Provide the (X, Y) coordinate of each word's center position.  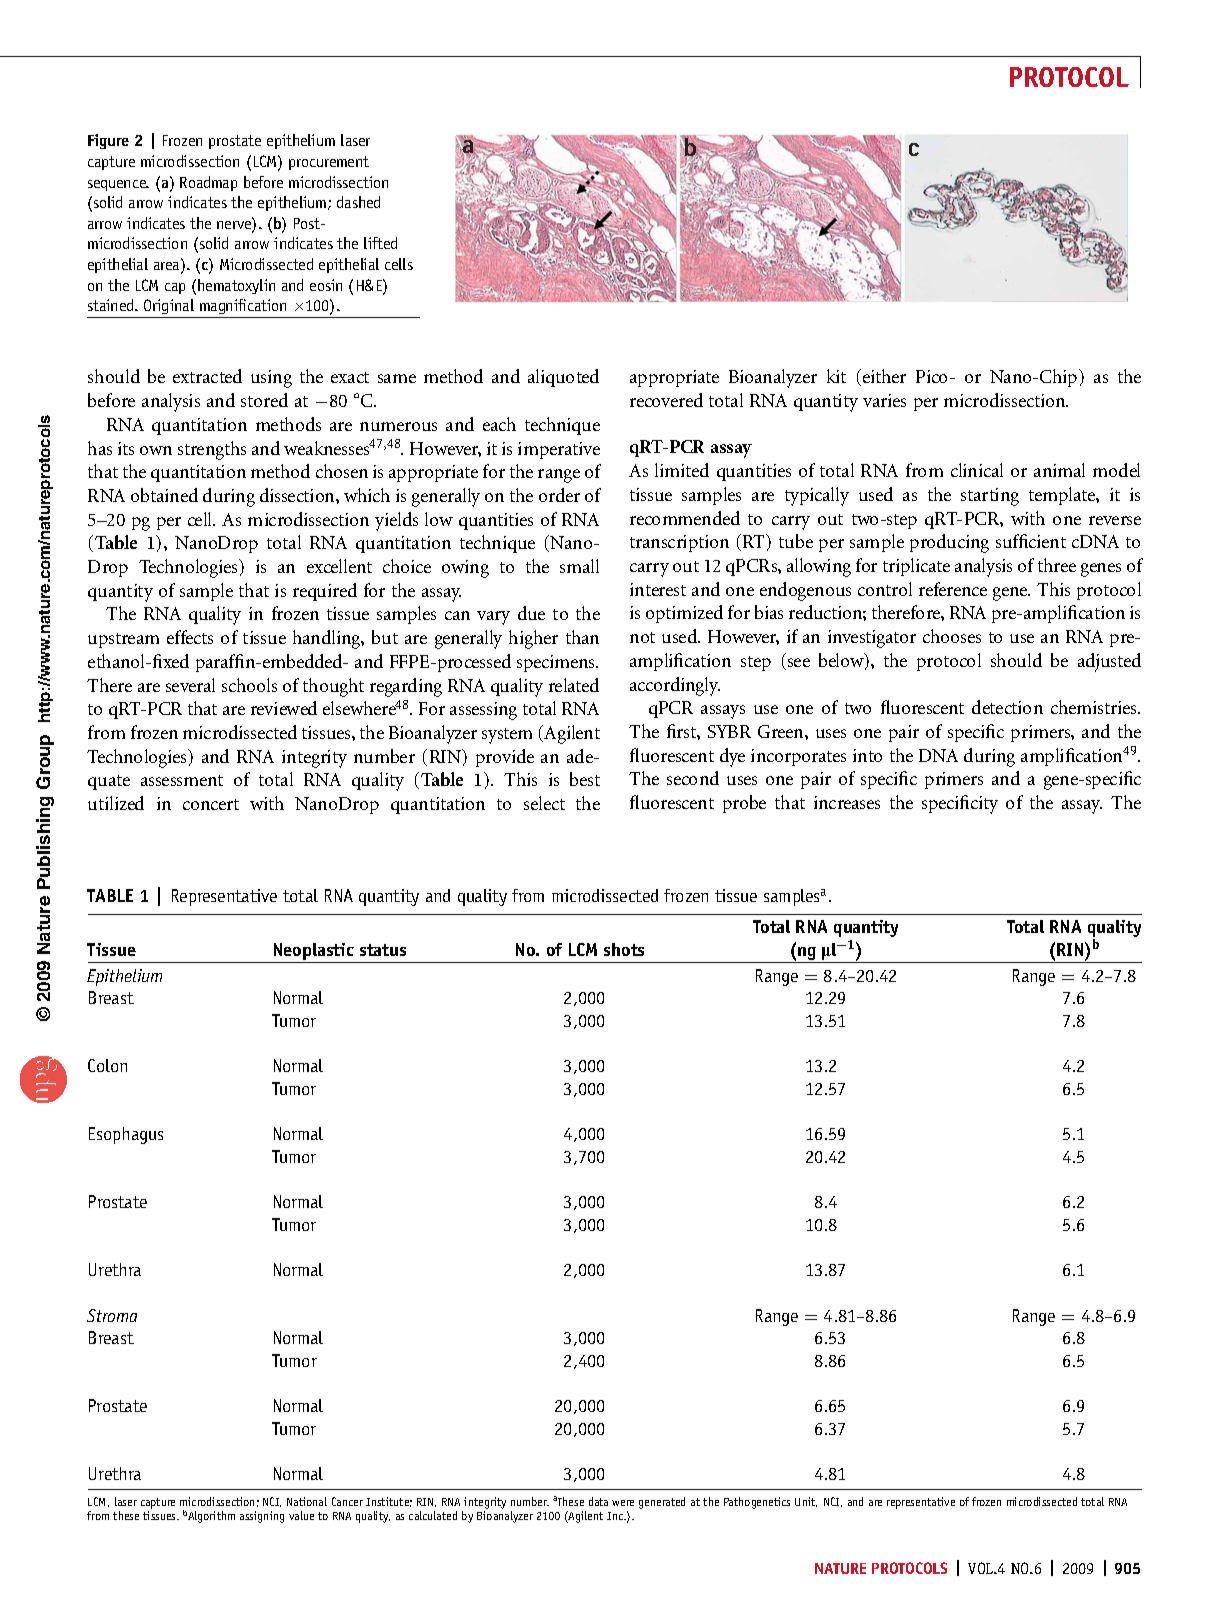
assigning (262, 1517)
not (642, 637)
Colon (107, 1065)
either (884, 376)
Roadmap (208, 183)
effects (190, 637)
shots (624, 949)
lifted (380, 243)
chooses (952, 636)
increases (847, 802)
